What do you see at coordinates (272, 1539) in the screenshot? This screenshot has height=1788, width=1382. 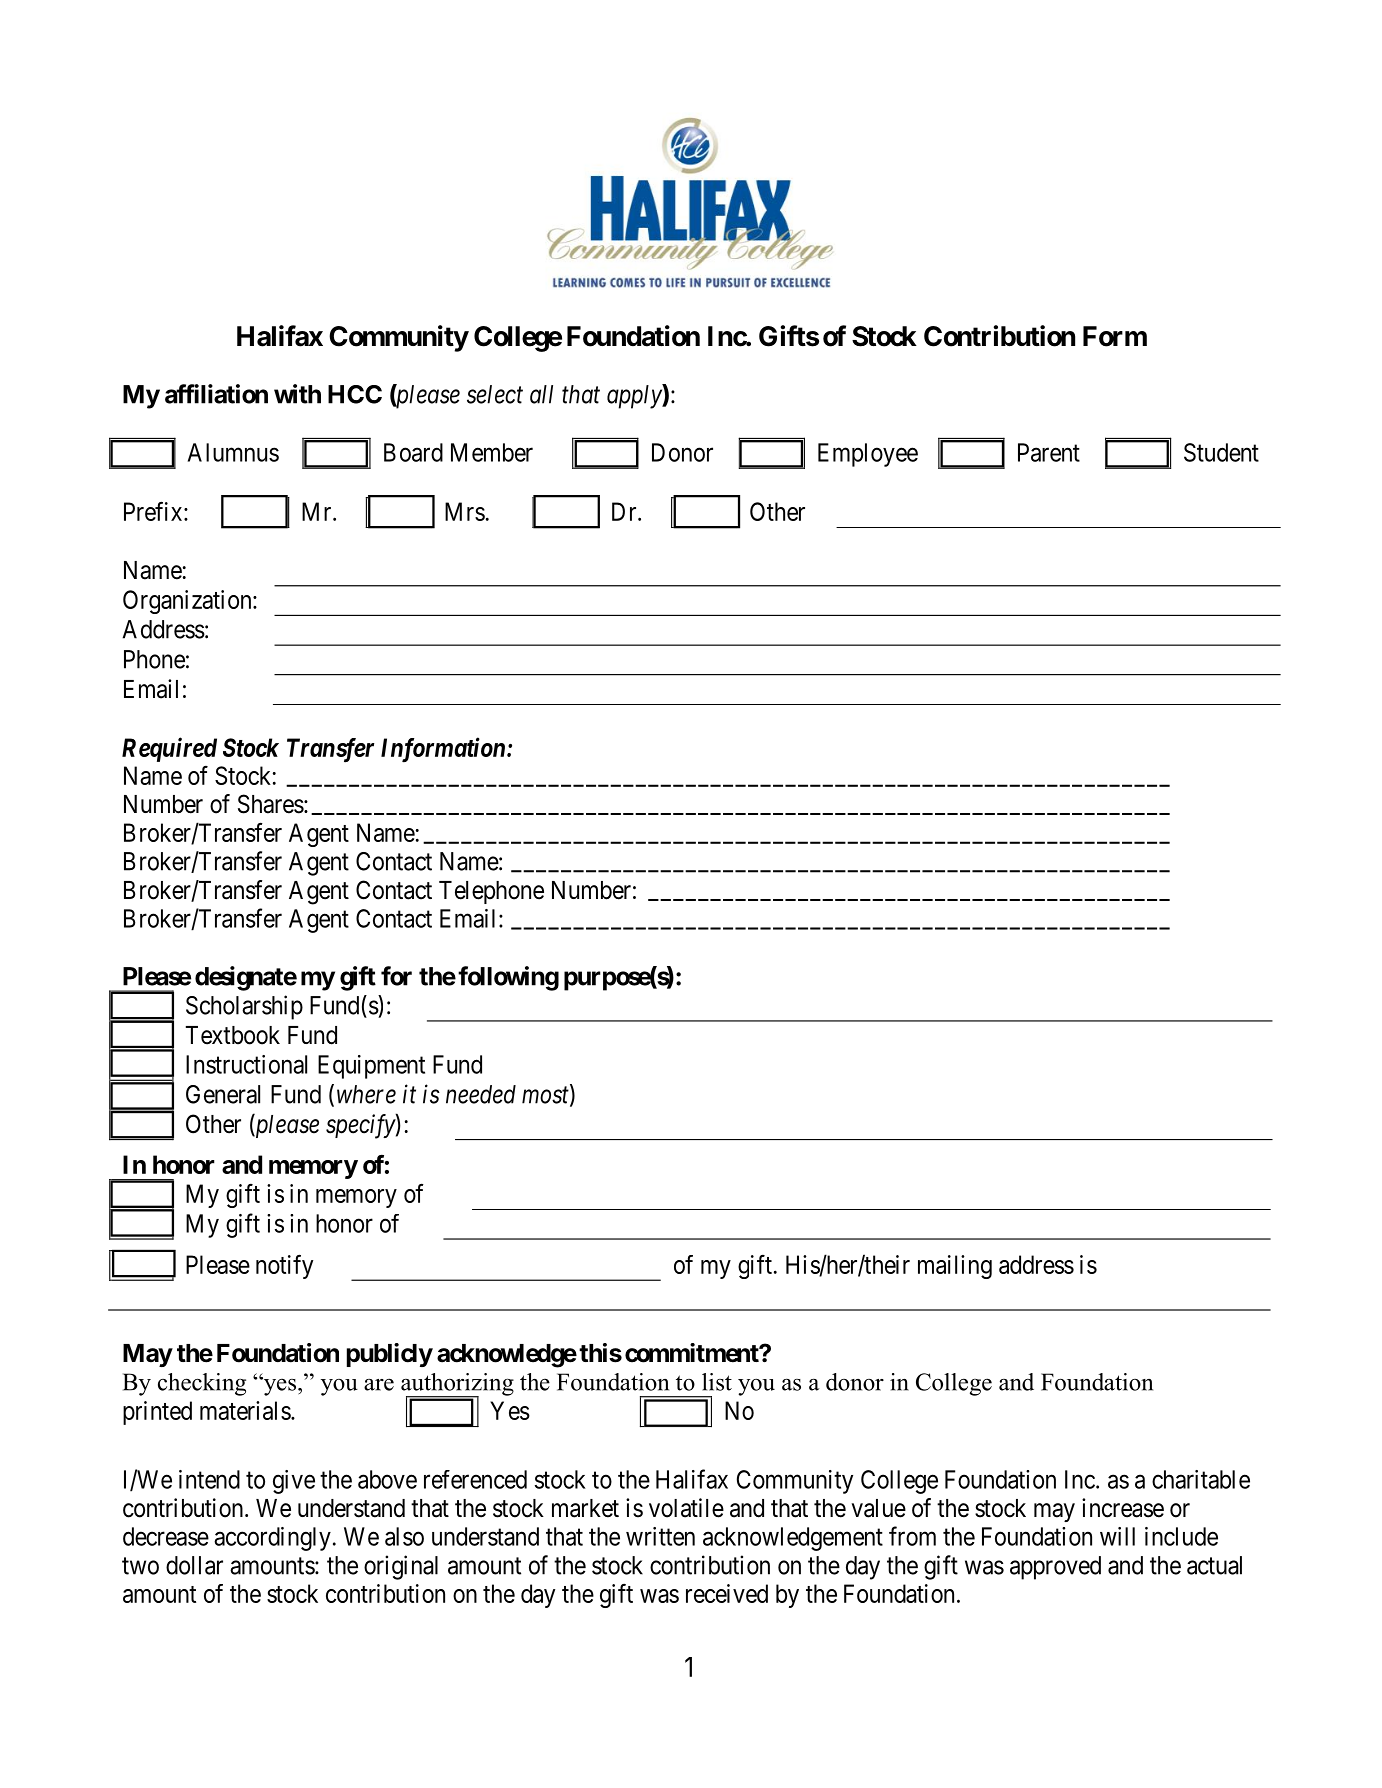 I see `accordingly` at bounding box center [272, 1539].
